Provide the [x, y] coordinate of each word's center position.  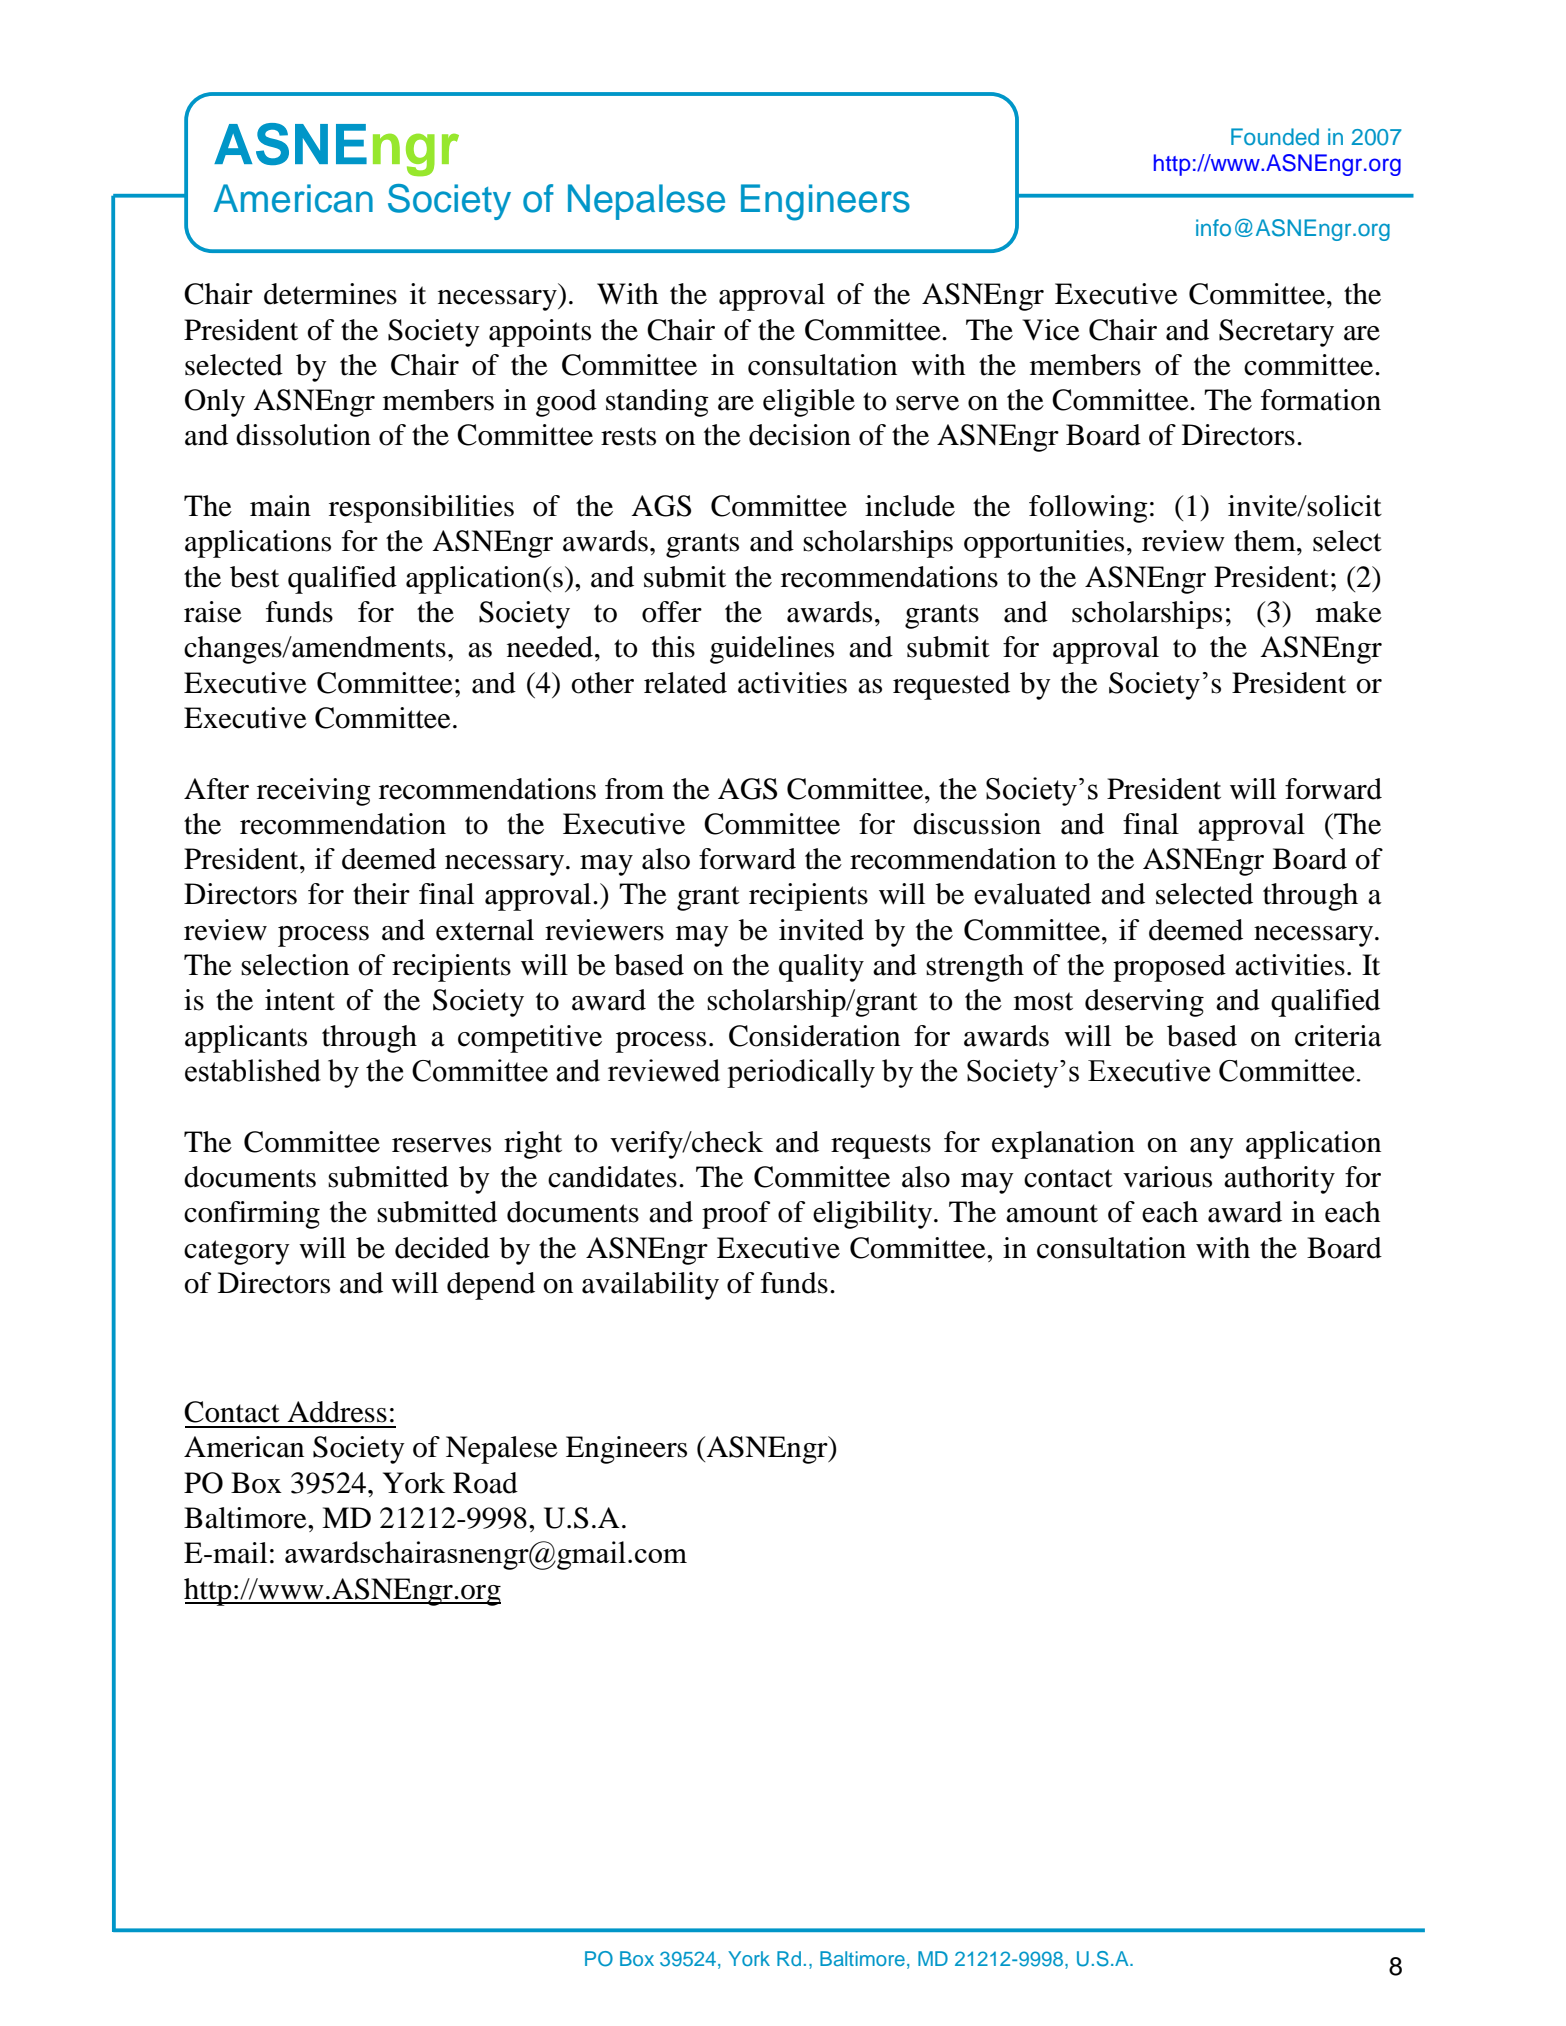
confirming [252, 1215]
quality [821, 968]
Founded [1275, 136]
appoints [540, 333]
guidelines [772, 650]
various [1167, 1177]
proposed [1169, 968]
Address [337, 1412]
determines [330, 294]
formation [1321, 400]
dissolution [303, 435]
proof [736, 1215]
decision [800, 435]
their [381, 894]
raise [213, 612]
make [1349, 612]
